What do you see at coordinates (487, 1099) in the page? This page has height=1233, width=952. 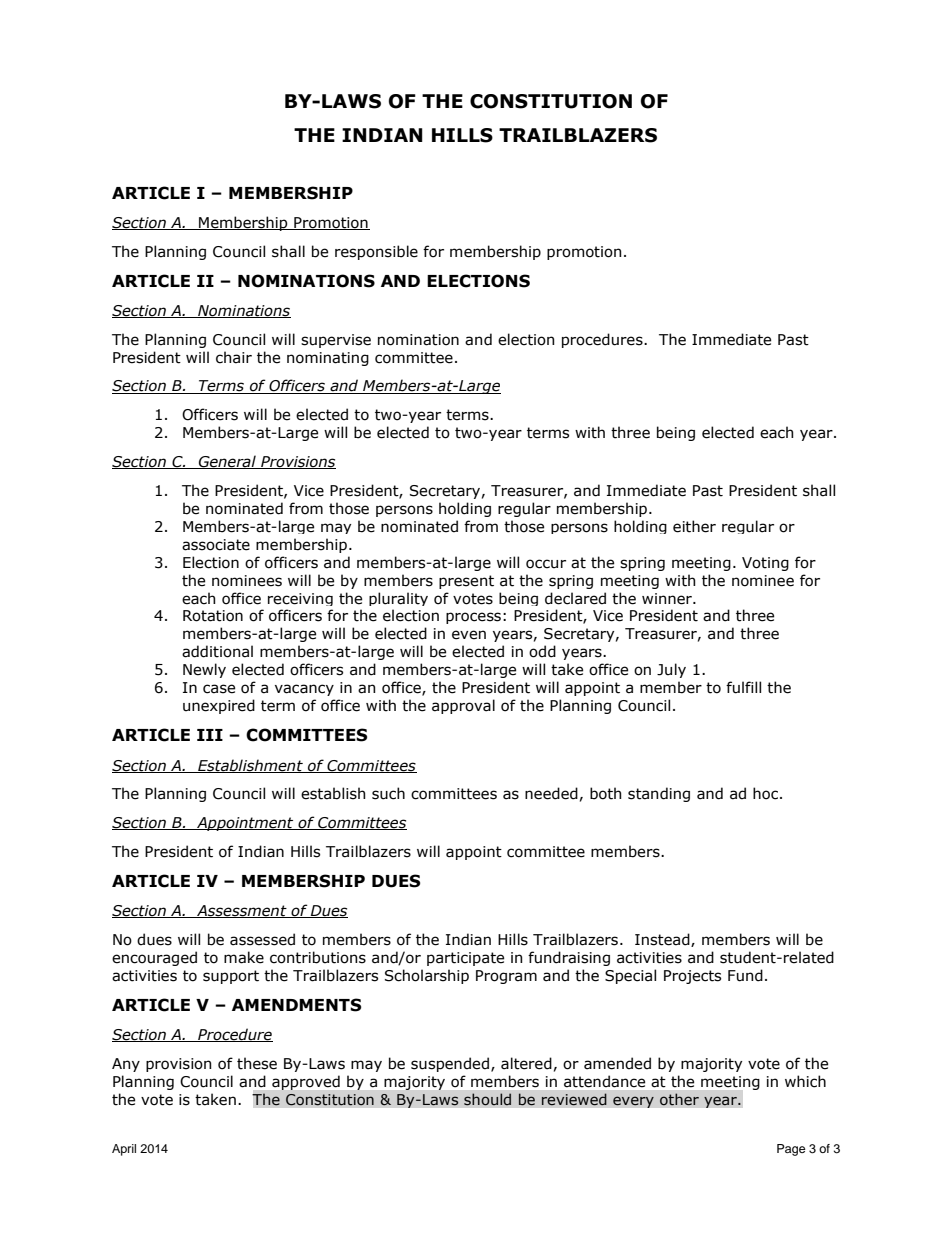 I see `should` at bounding box center [487, 1099].
